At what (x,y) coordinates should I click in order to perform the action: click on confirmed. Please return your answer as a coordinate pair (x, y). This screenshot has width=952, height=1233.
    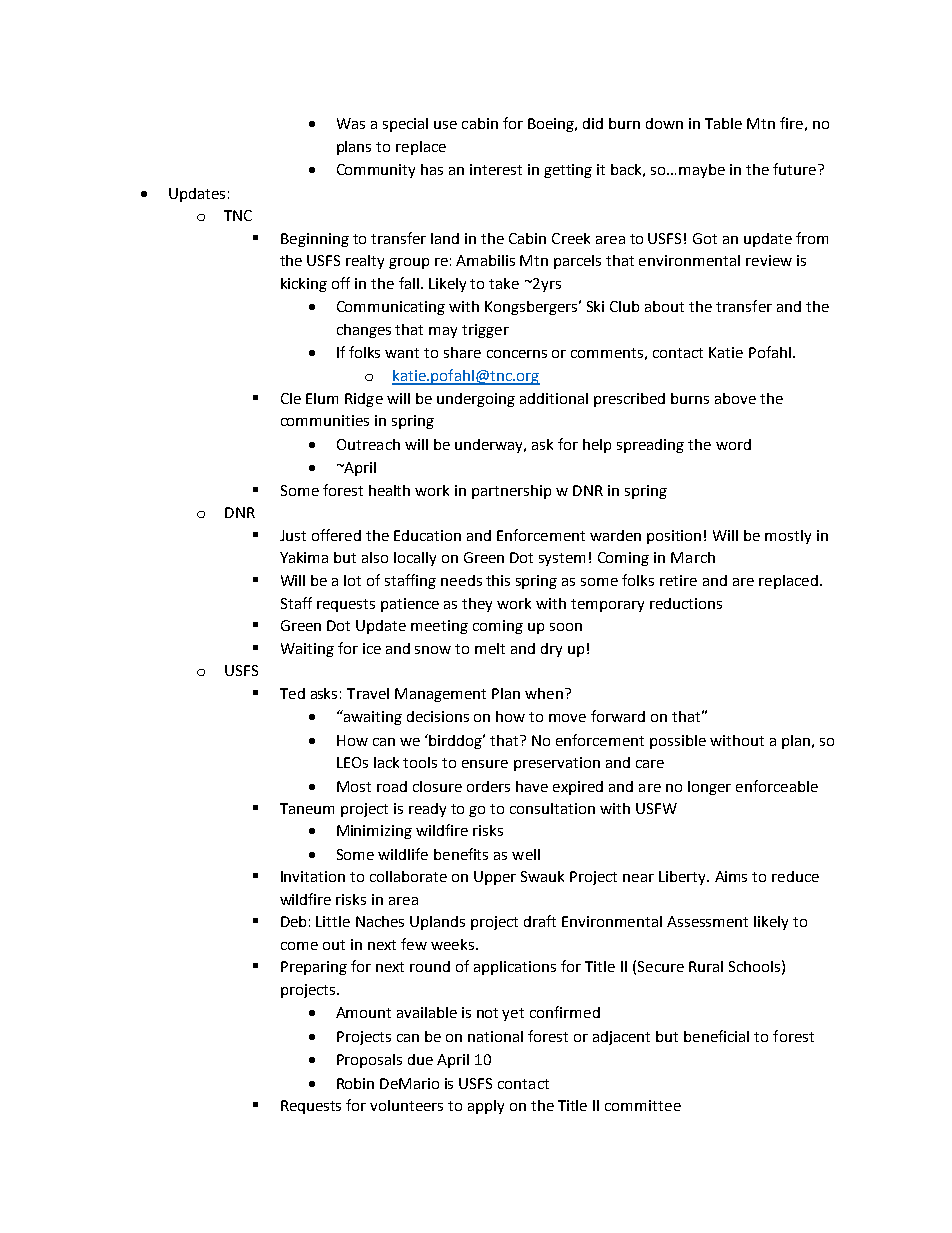
    Looking at the image, I should click on (565, 1012).
